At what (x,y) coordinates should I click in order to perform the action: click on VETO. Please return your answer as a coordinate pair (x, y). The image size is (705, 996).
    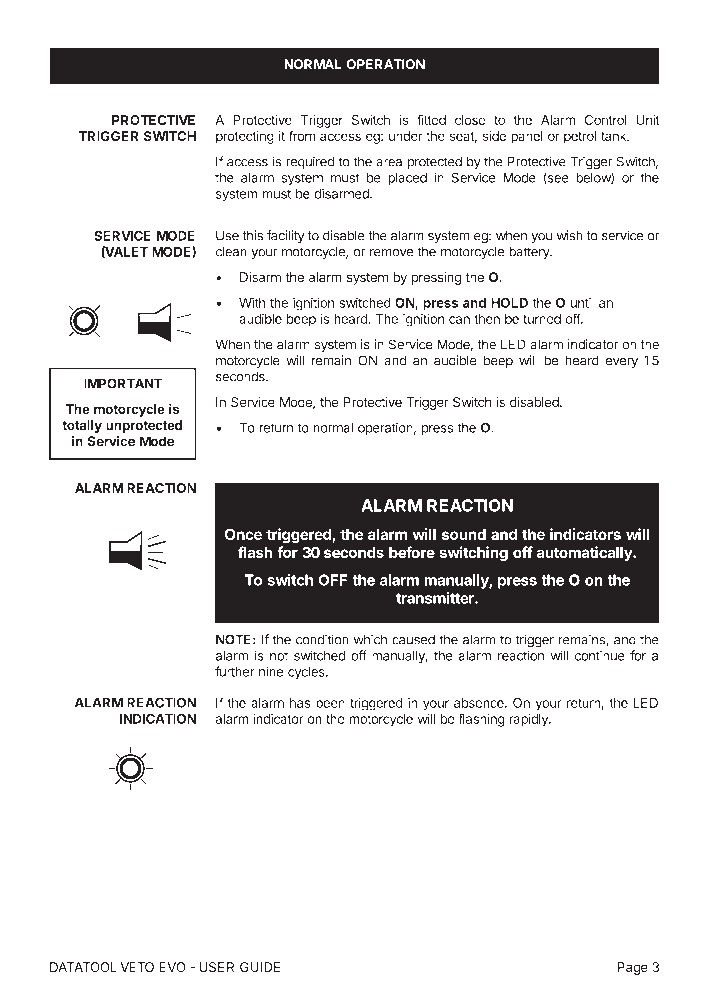
    Looking at the image, I should click on (137, 967).
